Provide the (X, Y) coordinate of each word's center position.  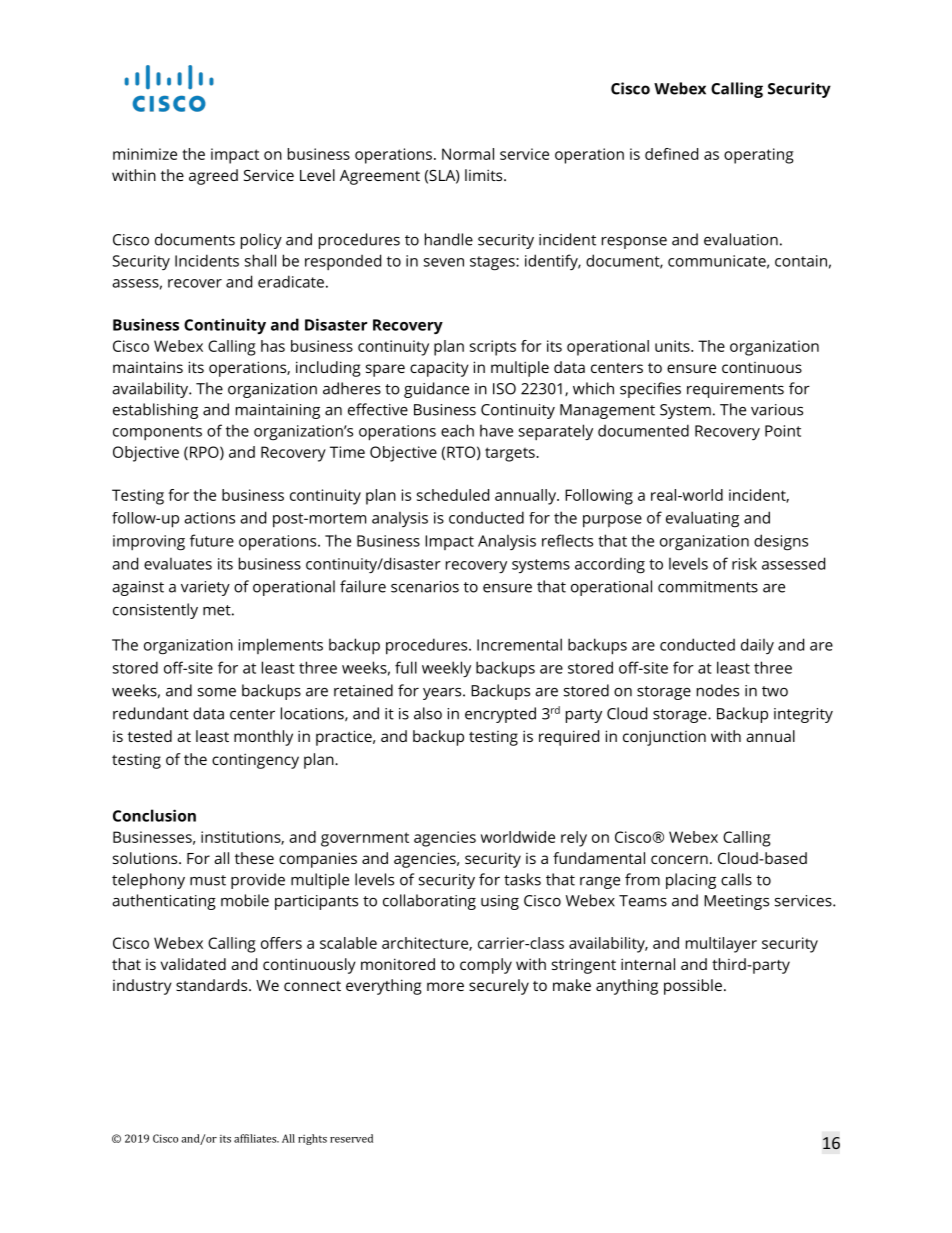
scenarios (425, 587)
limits (485, 175)
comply (486, 966)
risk (744, 564)
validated (193, 964)
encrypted (500, 715)
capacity (439, 369)
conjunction (664, 738)
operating (759, 156)
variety (205, 588)
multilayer (721, 945)
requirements (735, 390)
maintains (148, 367)
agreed (213, 177)
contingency (255, 761)
